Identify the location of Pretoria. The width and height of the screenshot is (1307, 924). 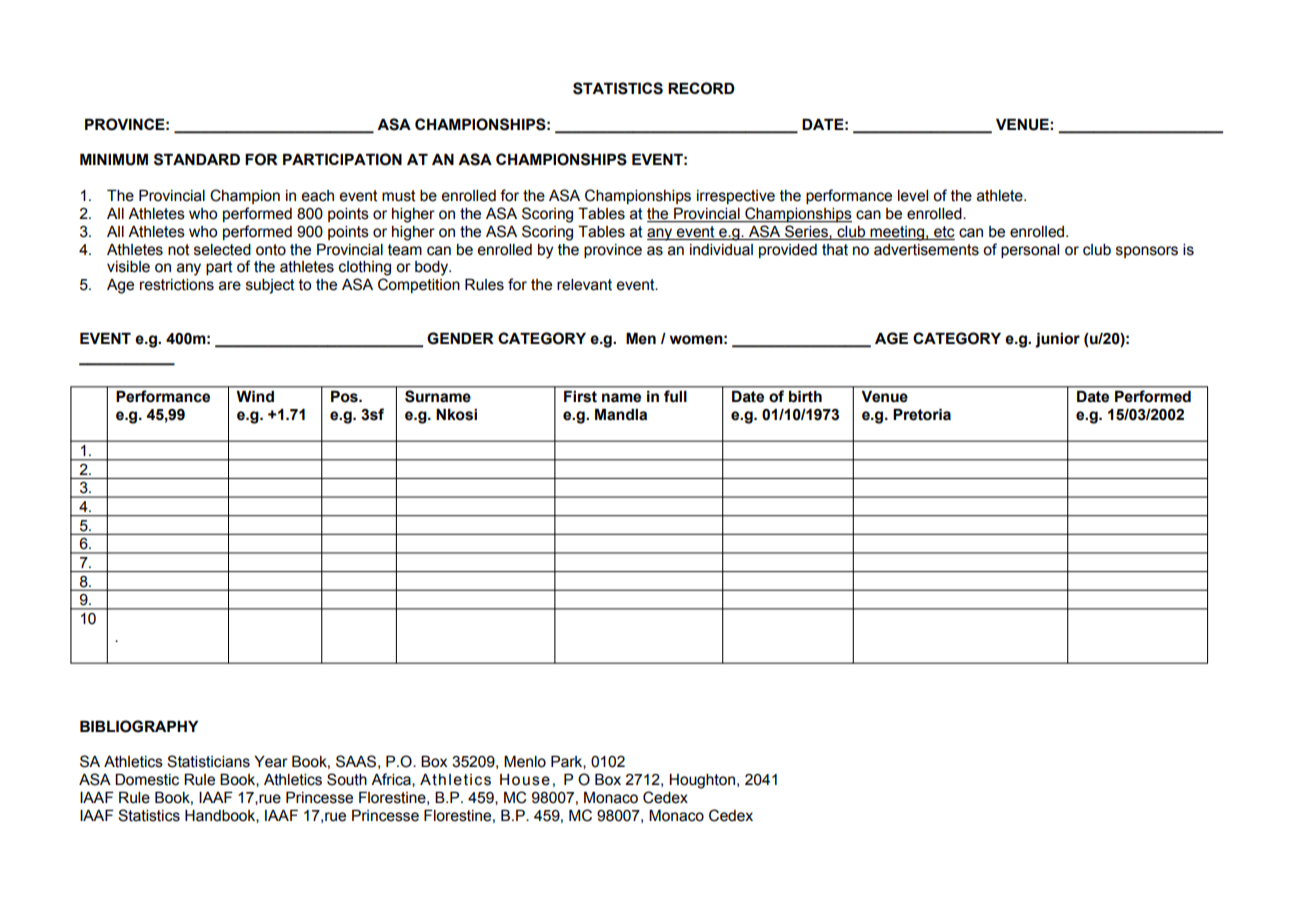
(922, 415).
